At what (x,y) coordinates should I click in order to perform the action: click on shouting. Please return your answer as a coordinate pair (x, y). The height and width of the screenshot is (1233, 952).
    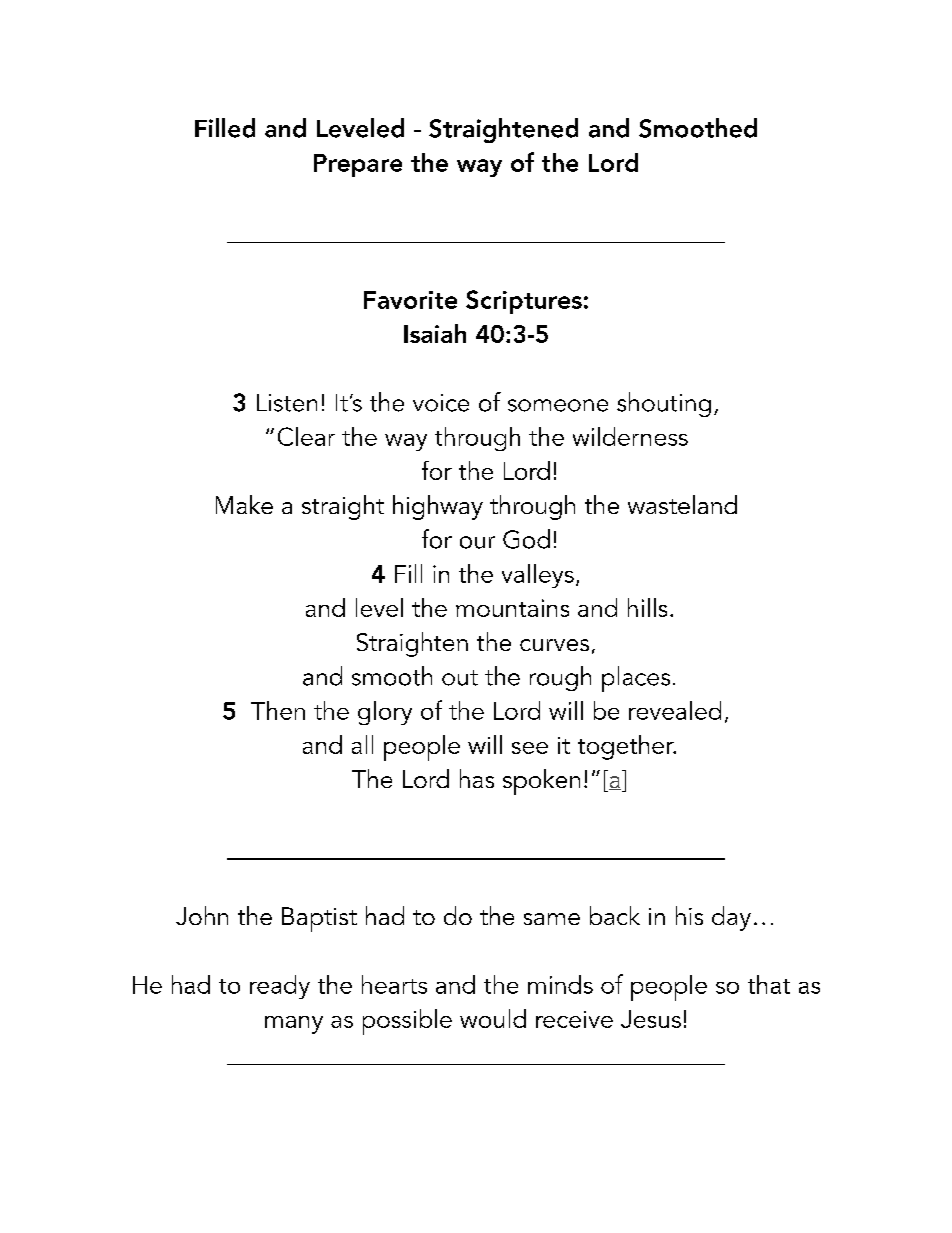
    Looking at the image, I should click on (664, 404).
